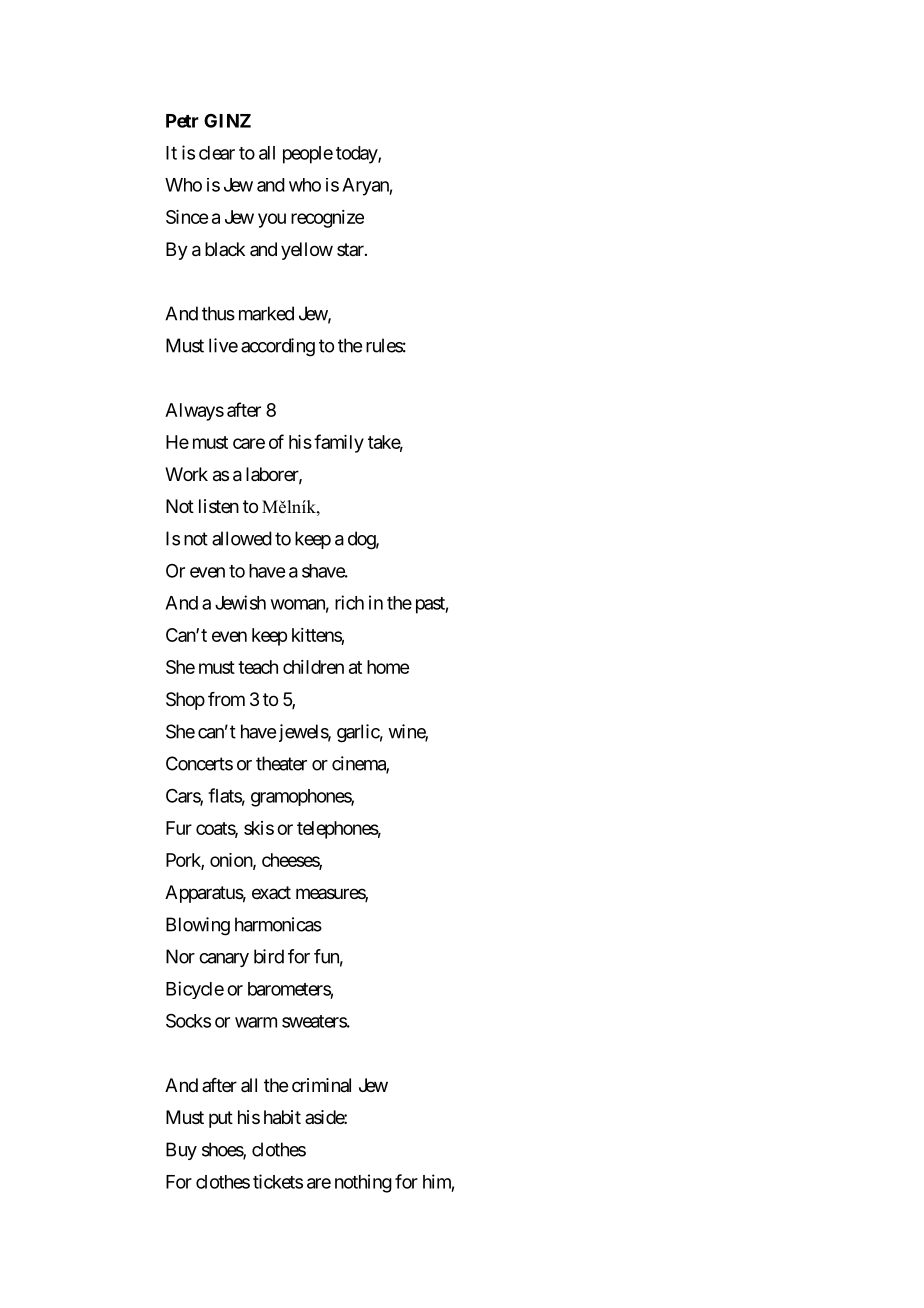 This screenshot has width=924, height=1308. What do you see at coordinates (278, 347) in the screenshot?
I see `according` at bounding box center [278, 347].
